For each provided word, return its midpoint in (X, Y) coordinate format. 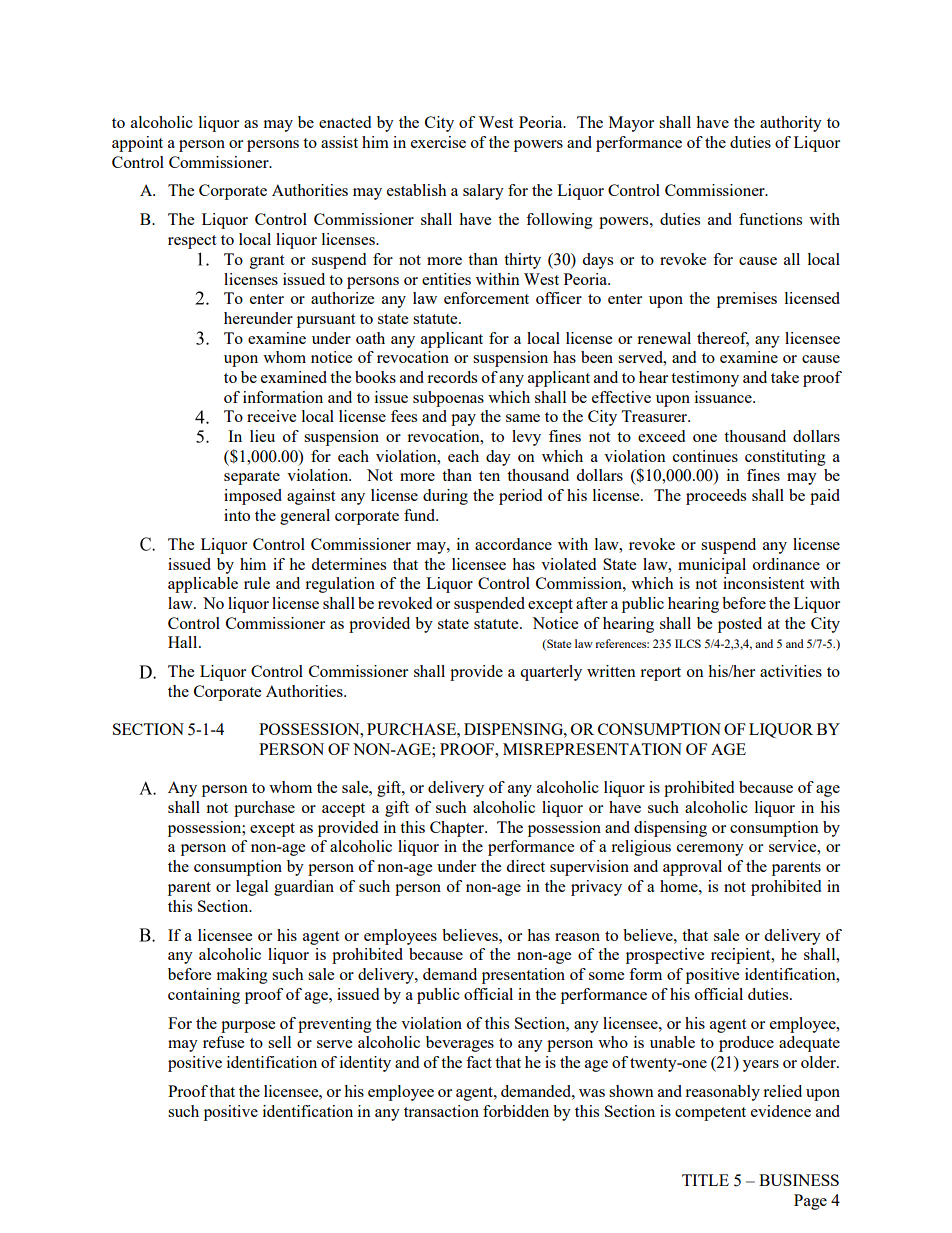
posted (740, 625)
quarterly (551, 673)
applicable (203, 585)
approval (692, 868)
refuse (223, 1042)
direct (525, 866)
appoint (137, 144)
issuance (724, 397)
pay (463, 420)
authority (791, 124)
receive (271, 416)
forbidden (516, 1111)
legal (252, 888)
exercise (438, 142)
